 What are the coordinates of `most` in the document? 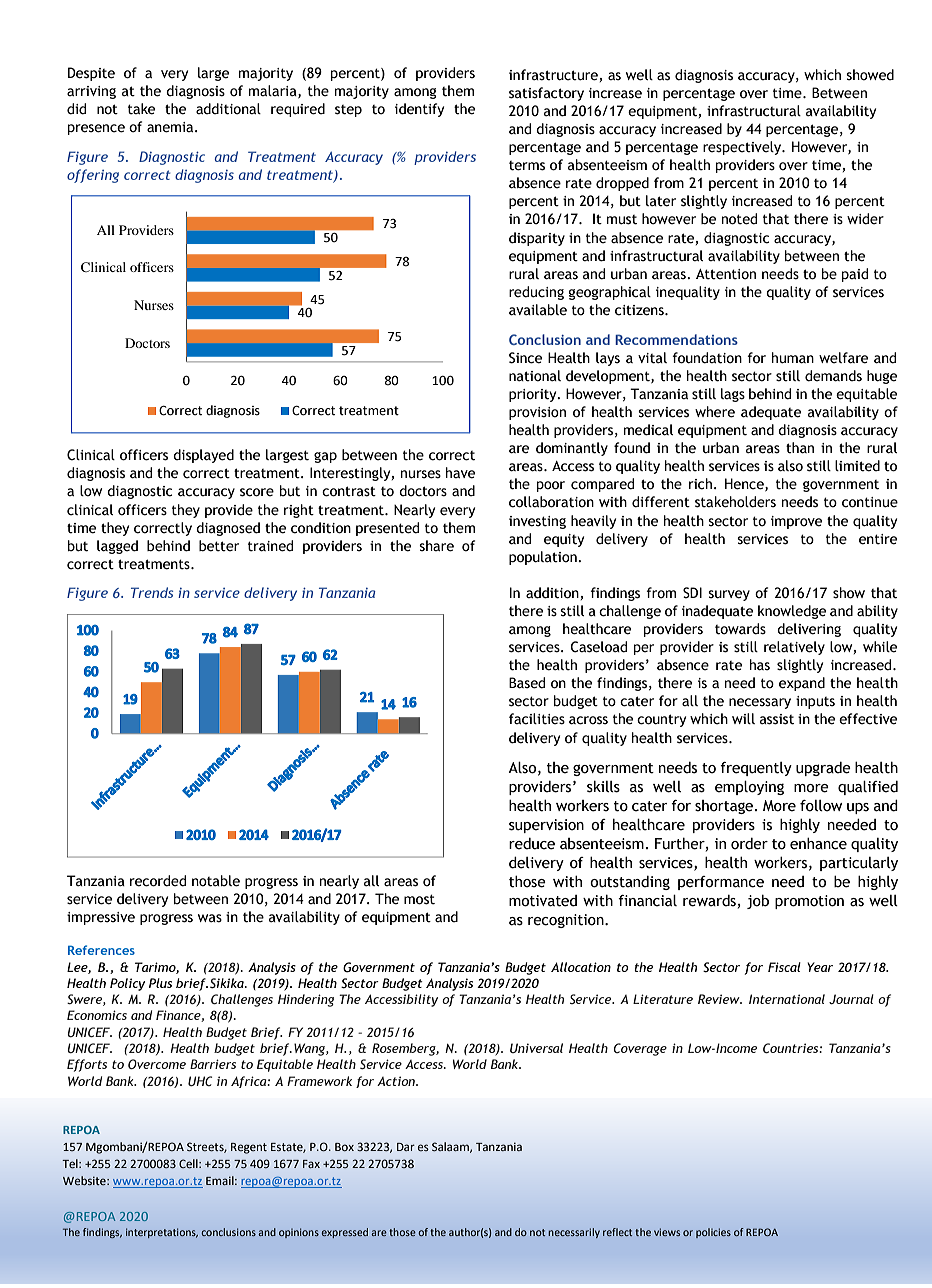 It's located at (419, 899).
